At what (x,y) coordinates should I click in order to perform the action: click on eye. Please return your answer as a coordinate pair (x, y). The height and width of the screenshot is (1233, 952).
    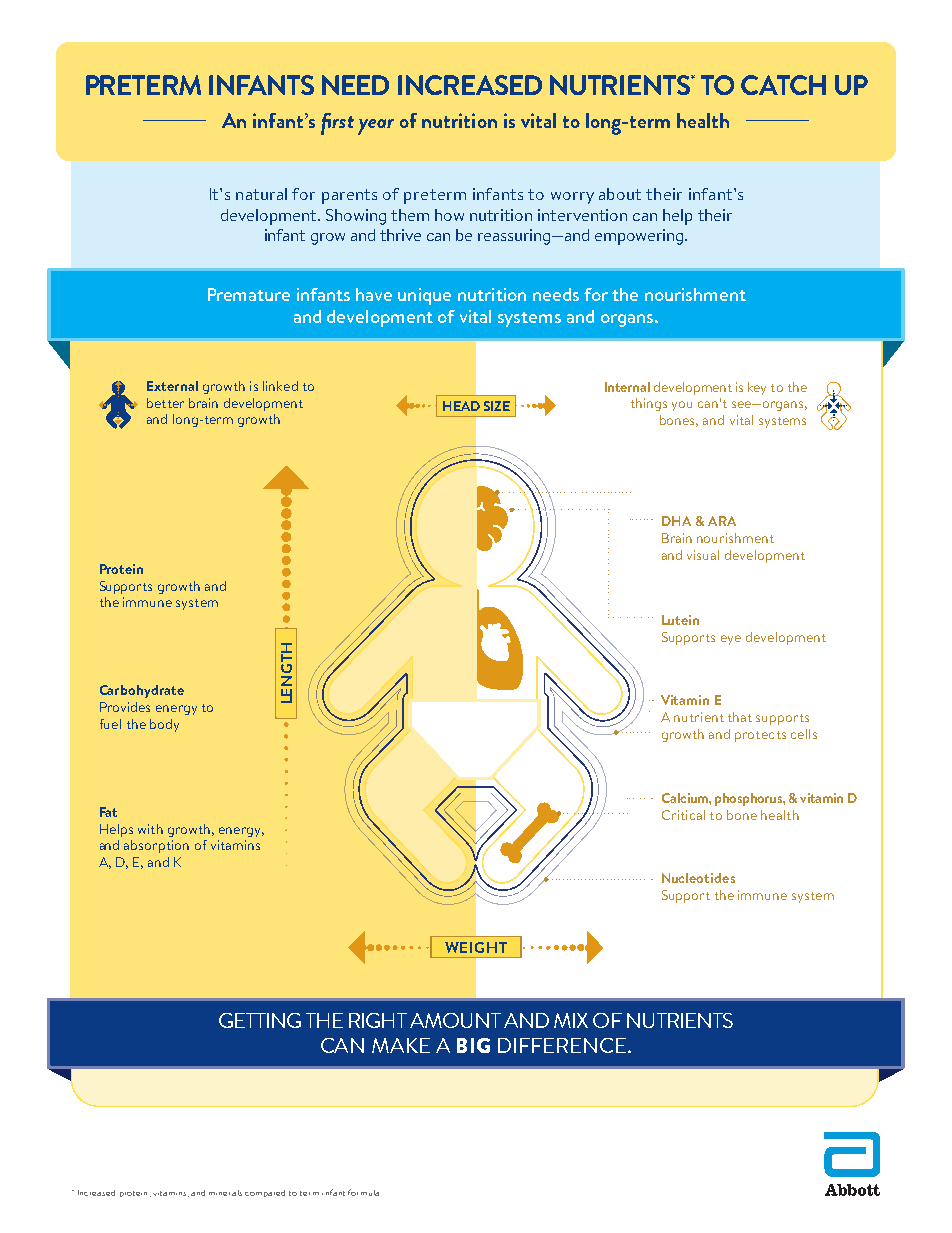
    Looking at the image, I should click on (731, 640).
